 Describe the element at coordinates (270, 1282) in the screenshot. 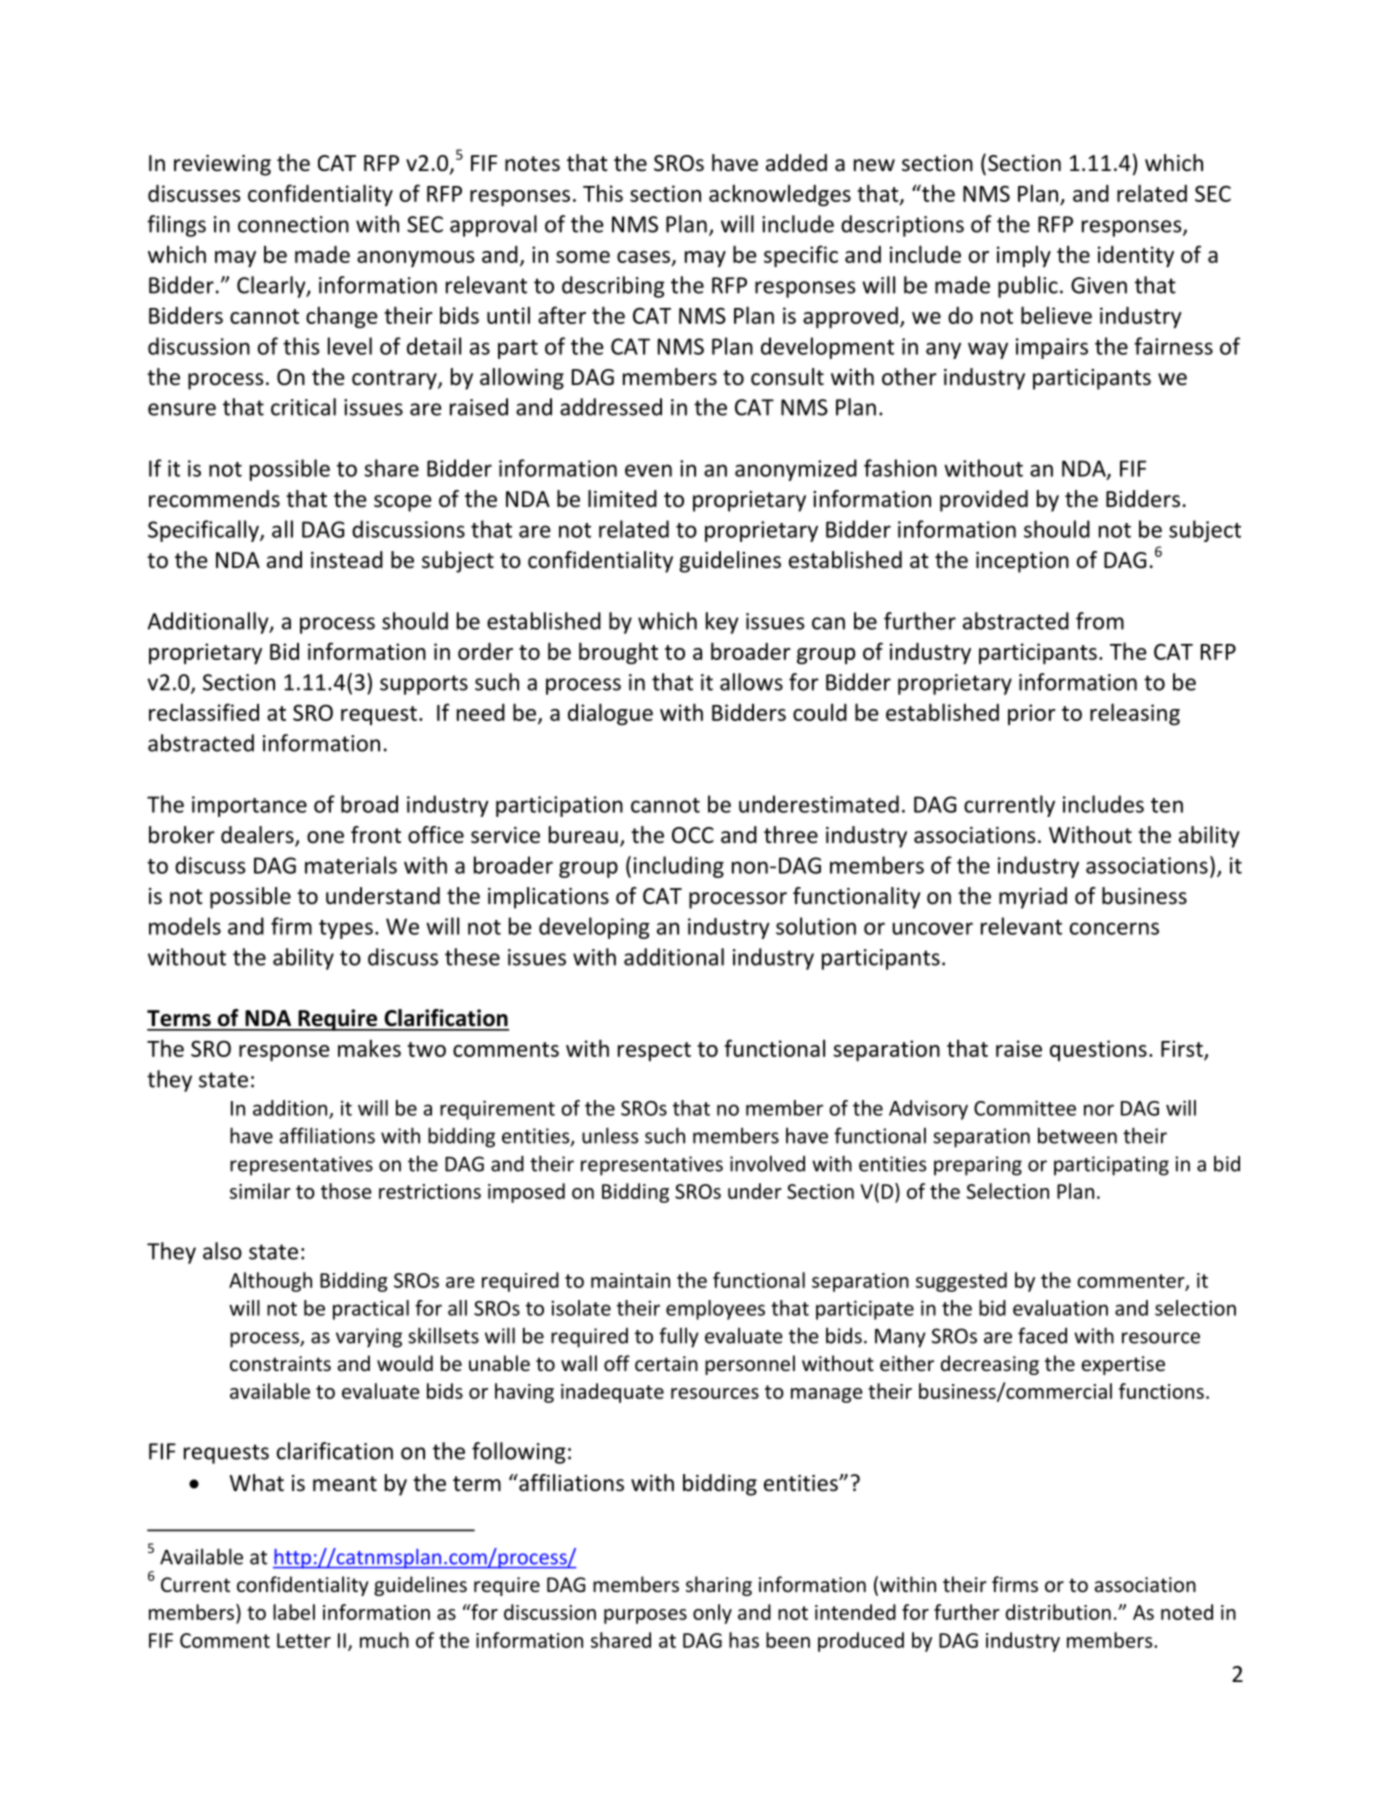

I see `Although` at that location.
